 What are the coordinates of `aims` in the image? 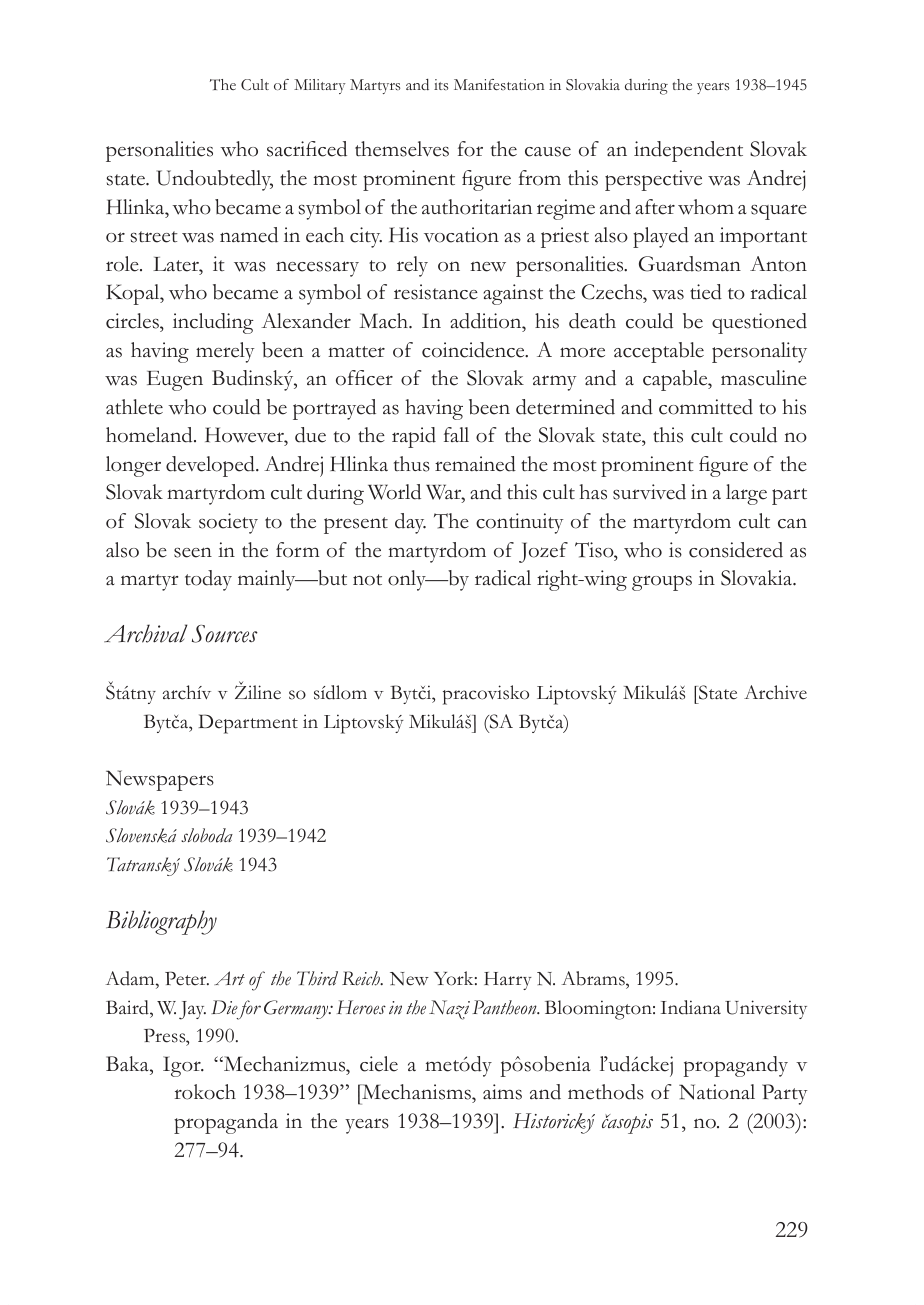 It's located at (502, 1092).
